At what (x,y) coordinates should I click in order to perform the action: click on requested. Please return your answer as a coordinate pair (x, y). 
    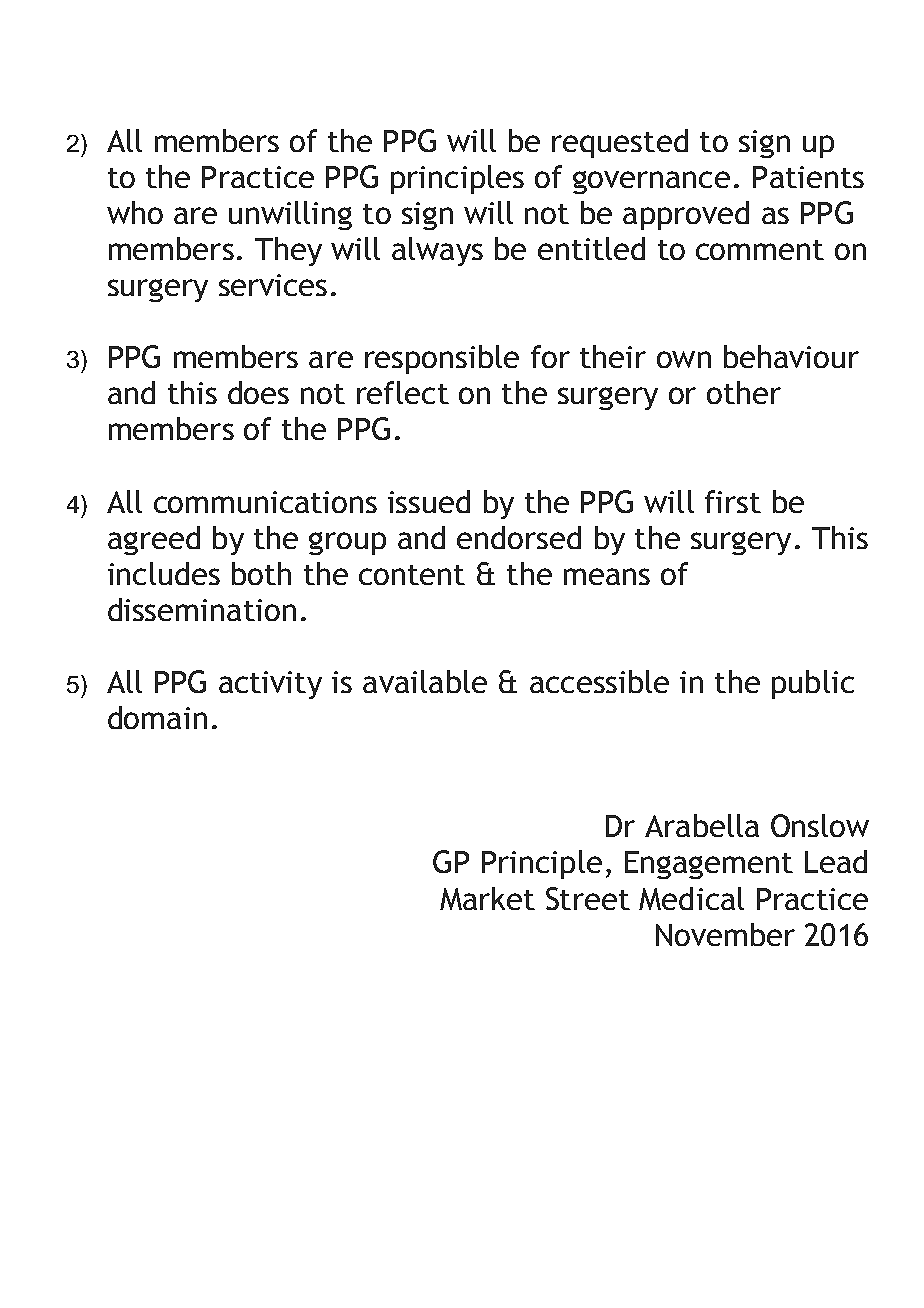
    Looking at the image, I should click on (620, 143).
